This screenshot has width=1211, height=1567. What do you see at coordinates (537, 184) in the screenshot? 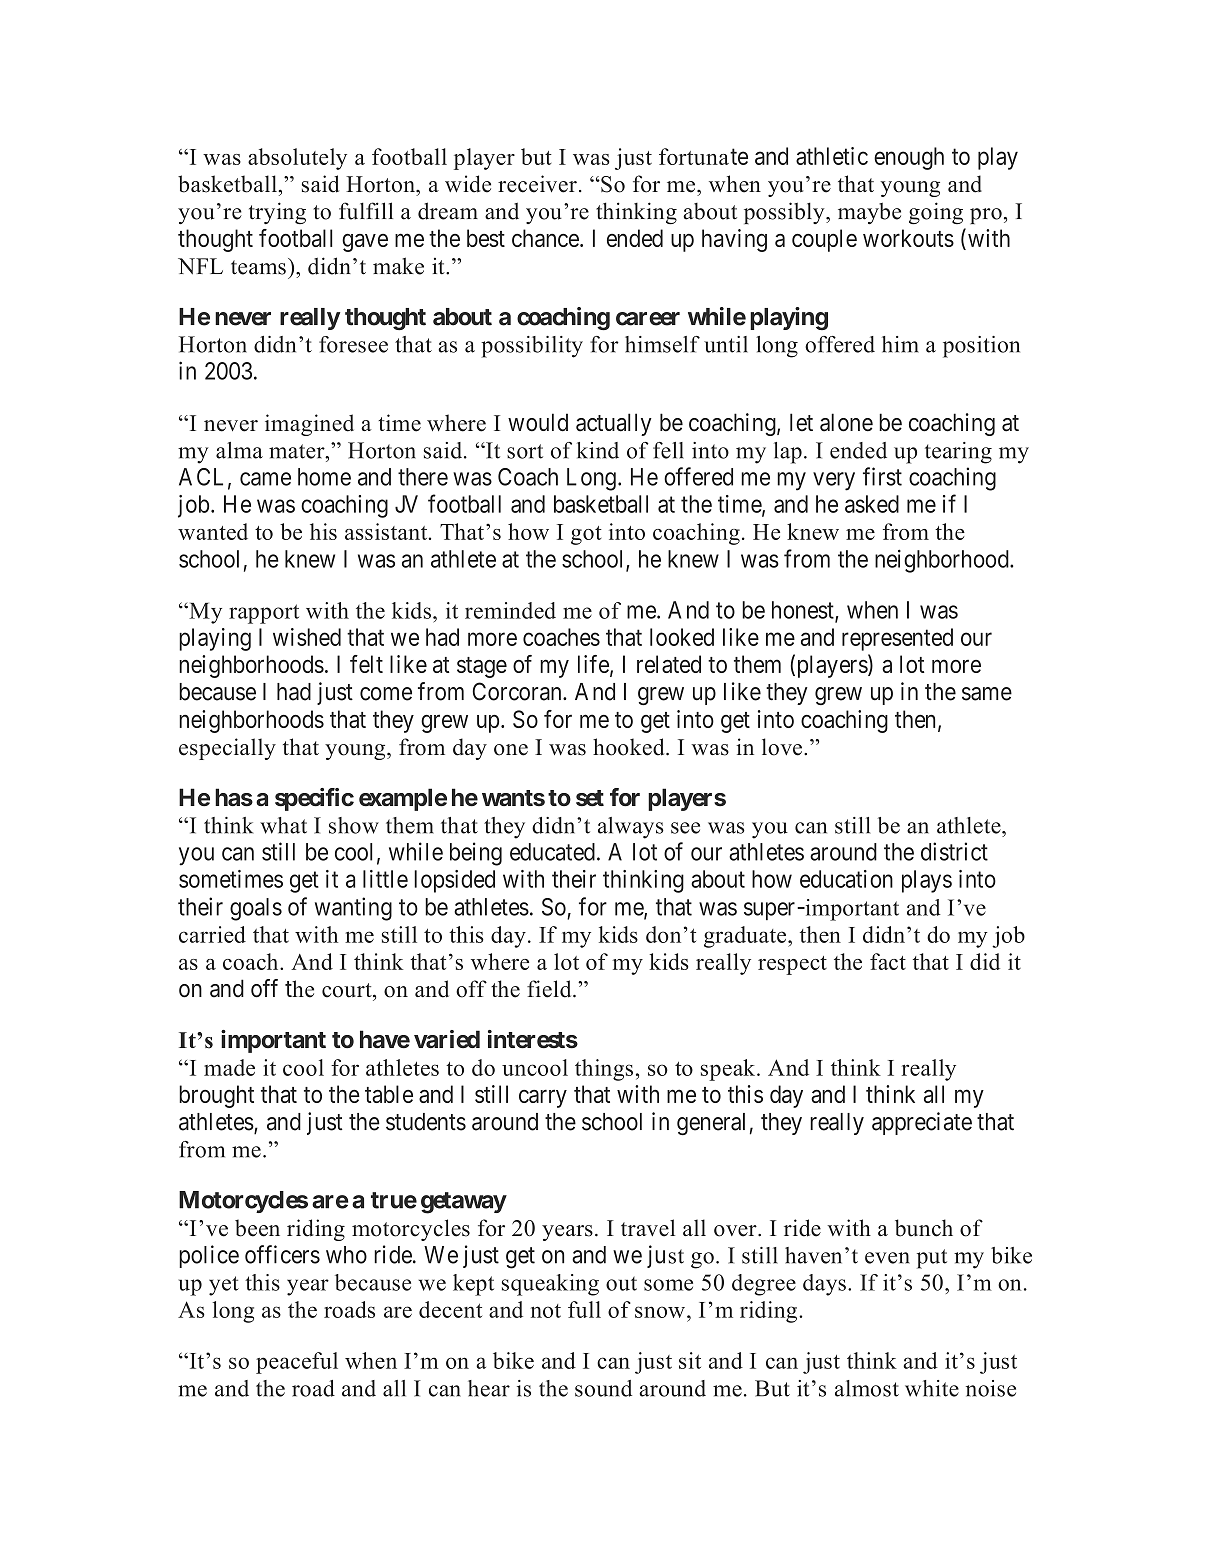
I see `receiver` at bounding box center [537, 184].
